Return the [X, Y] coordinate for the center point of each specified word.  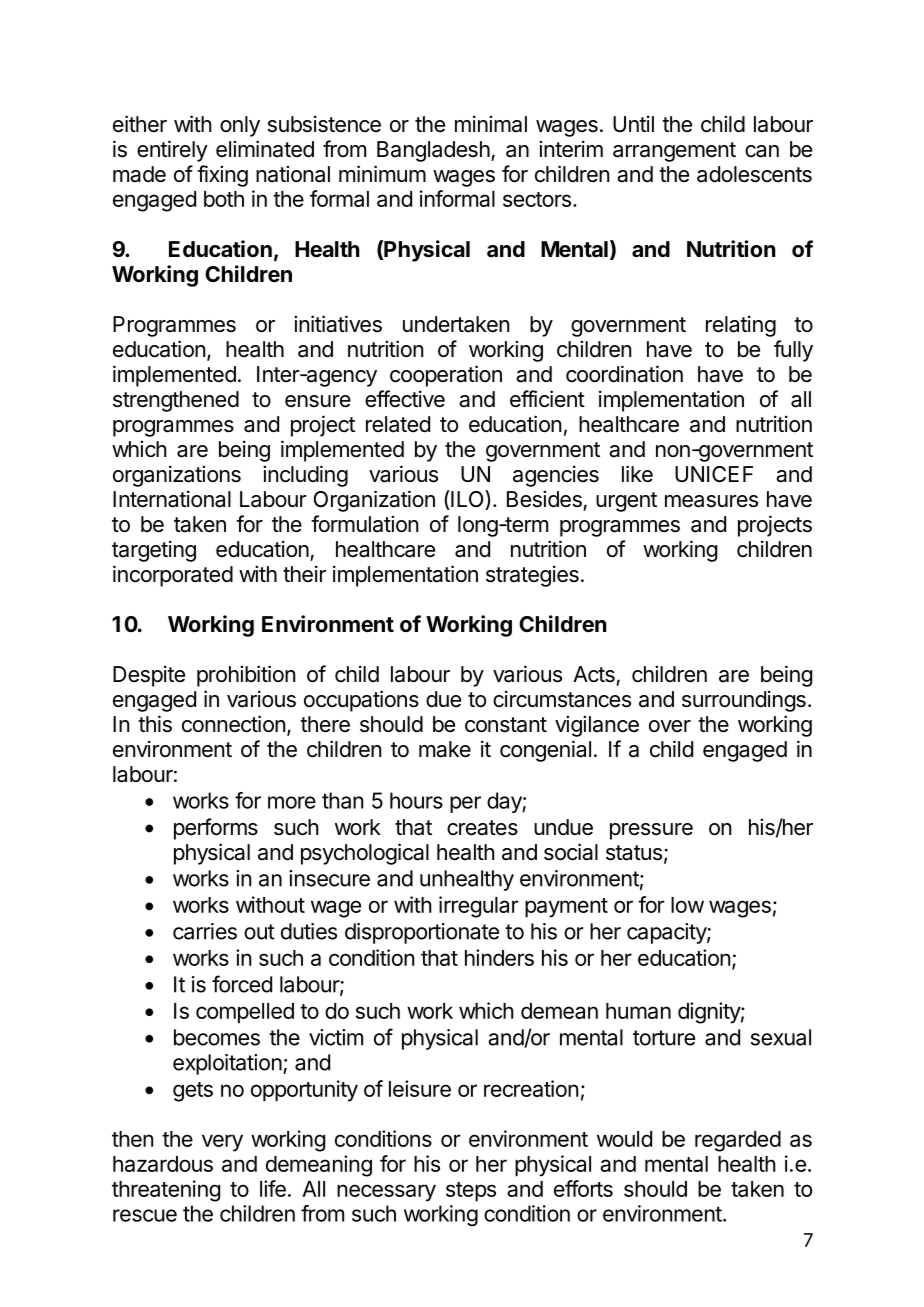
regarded [738, 1141]
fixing [222, 176]
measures [711, 501]
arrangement [674, 152]
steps [471, 1192]
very [222, 1143]
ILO [467, 500]
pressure [651, 831]
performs [216, 829]
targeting [154, 551]
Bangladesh [433, 151]
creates [482, 828]
